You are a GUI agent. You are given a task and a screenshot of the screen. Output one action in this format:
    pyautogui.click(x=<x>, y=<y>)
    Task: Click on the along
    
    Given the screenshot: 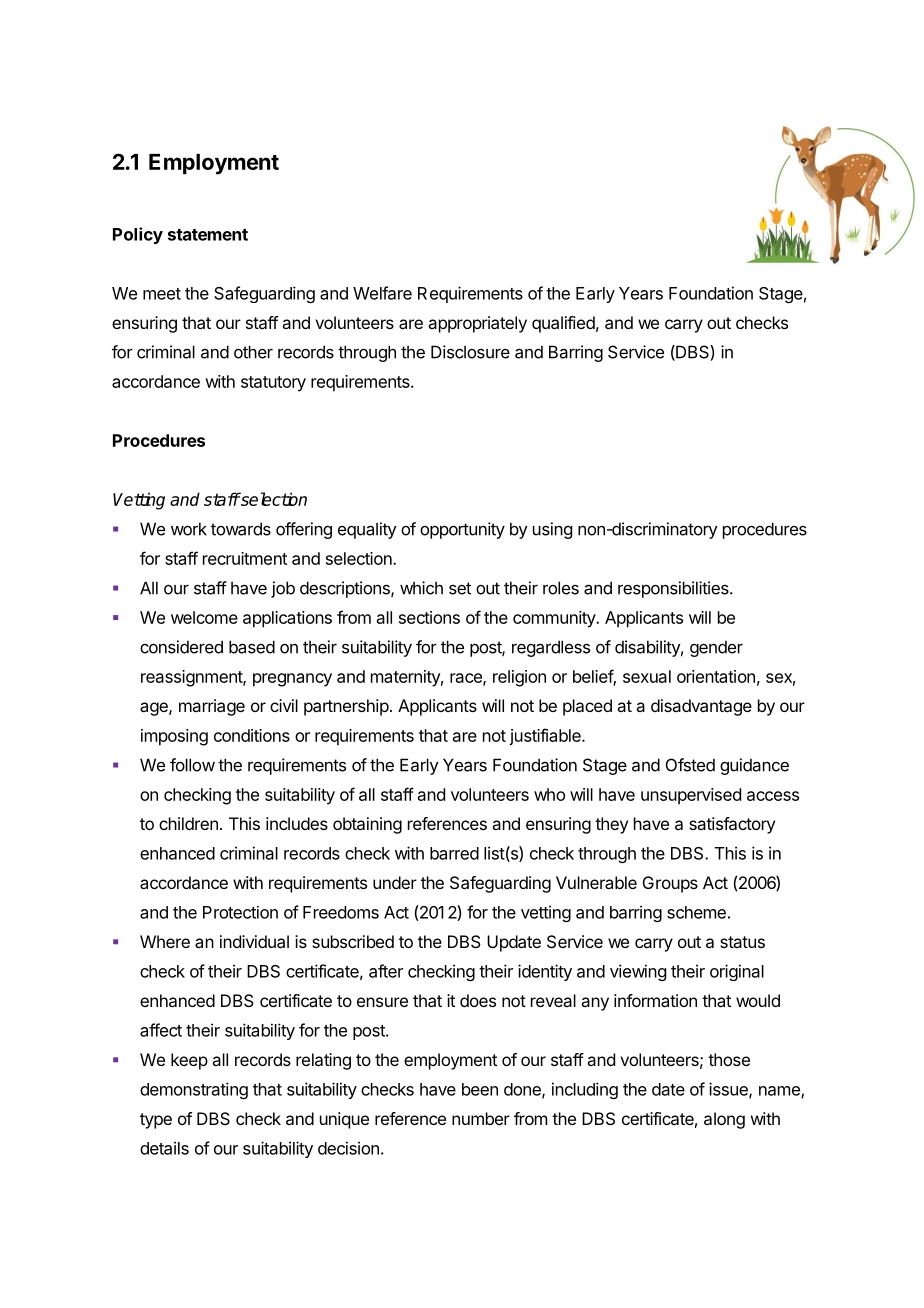 What is the action you would take?
    pyautogui.click(x=724, y=1120)
